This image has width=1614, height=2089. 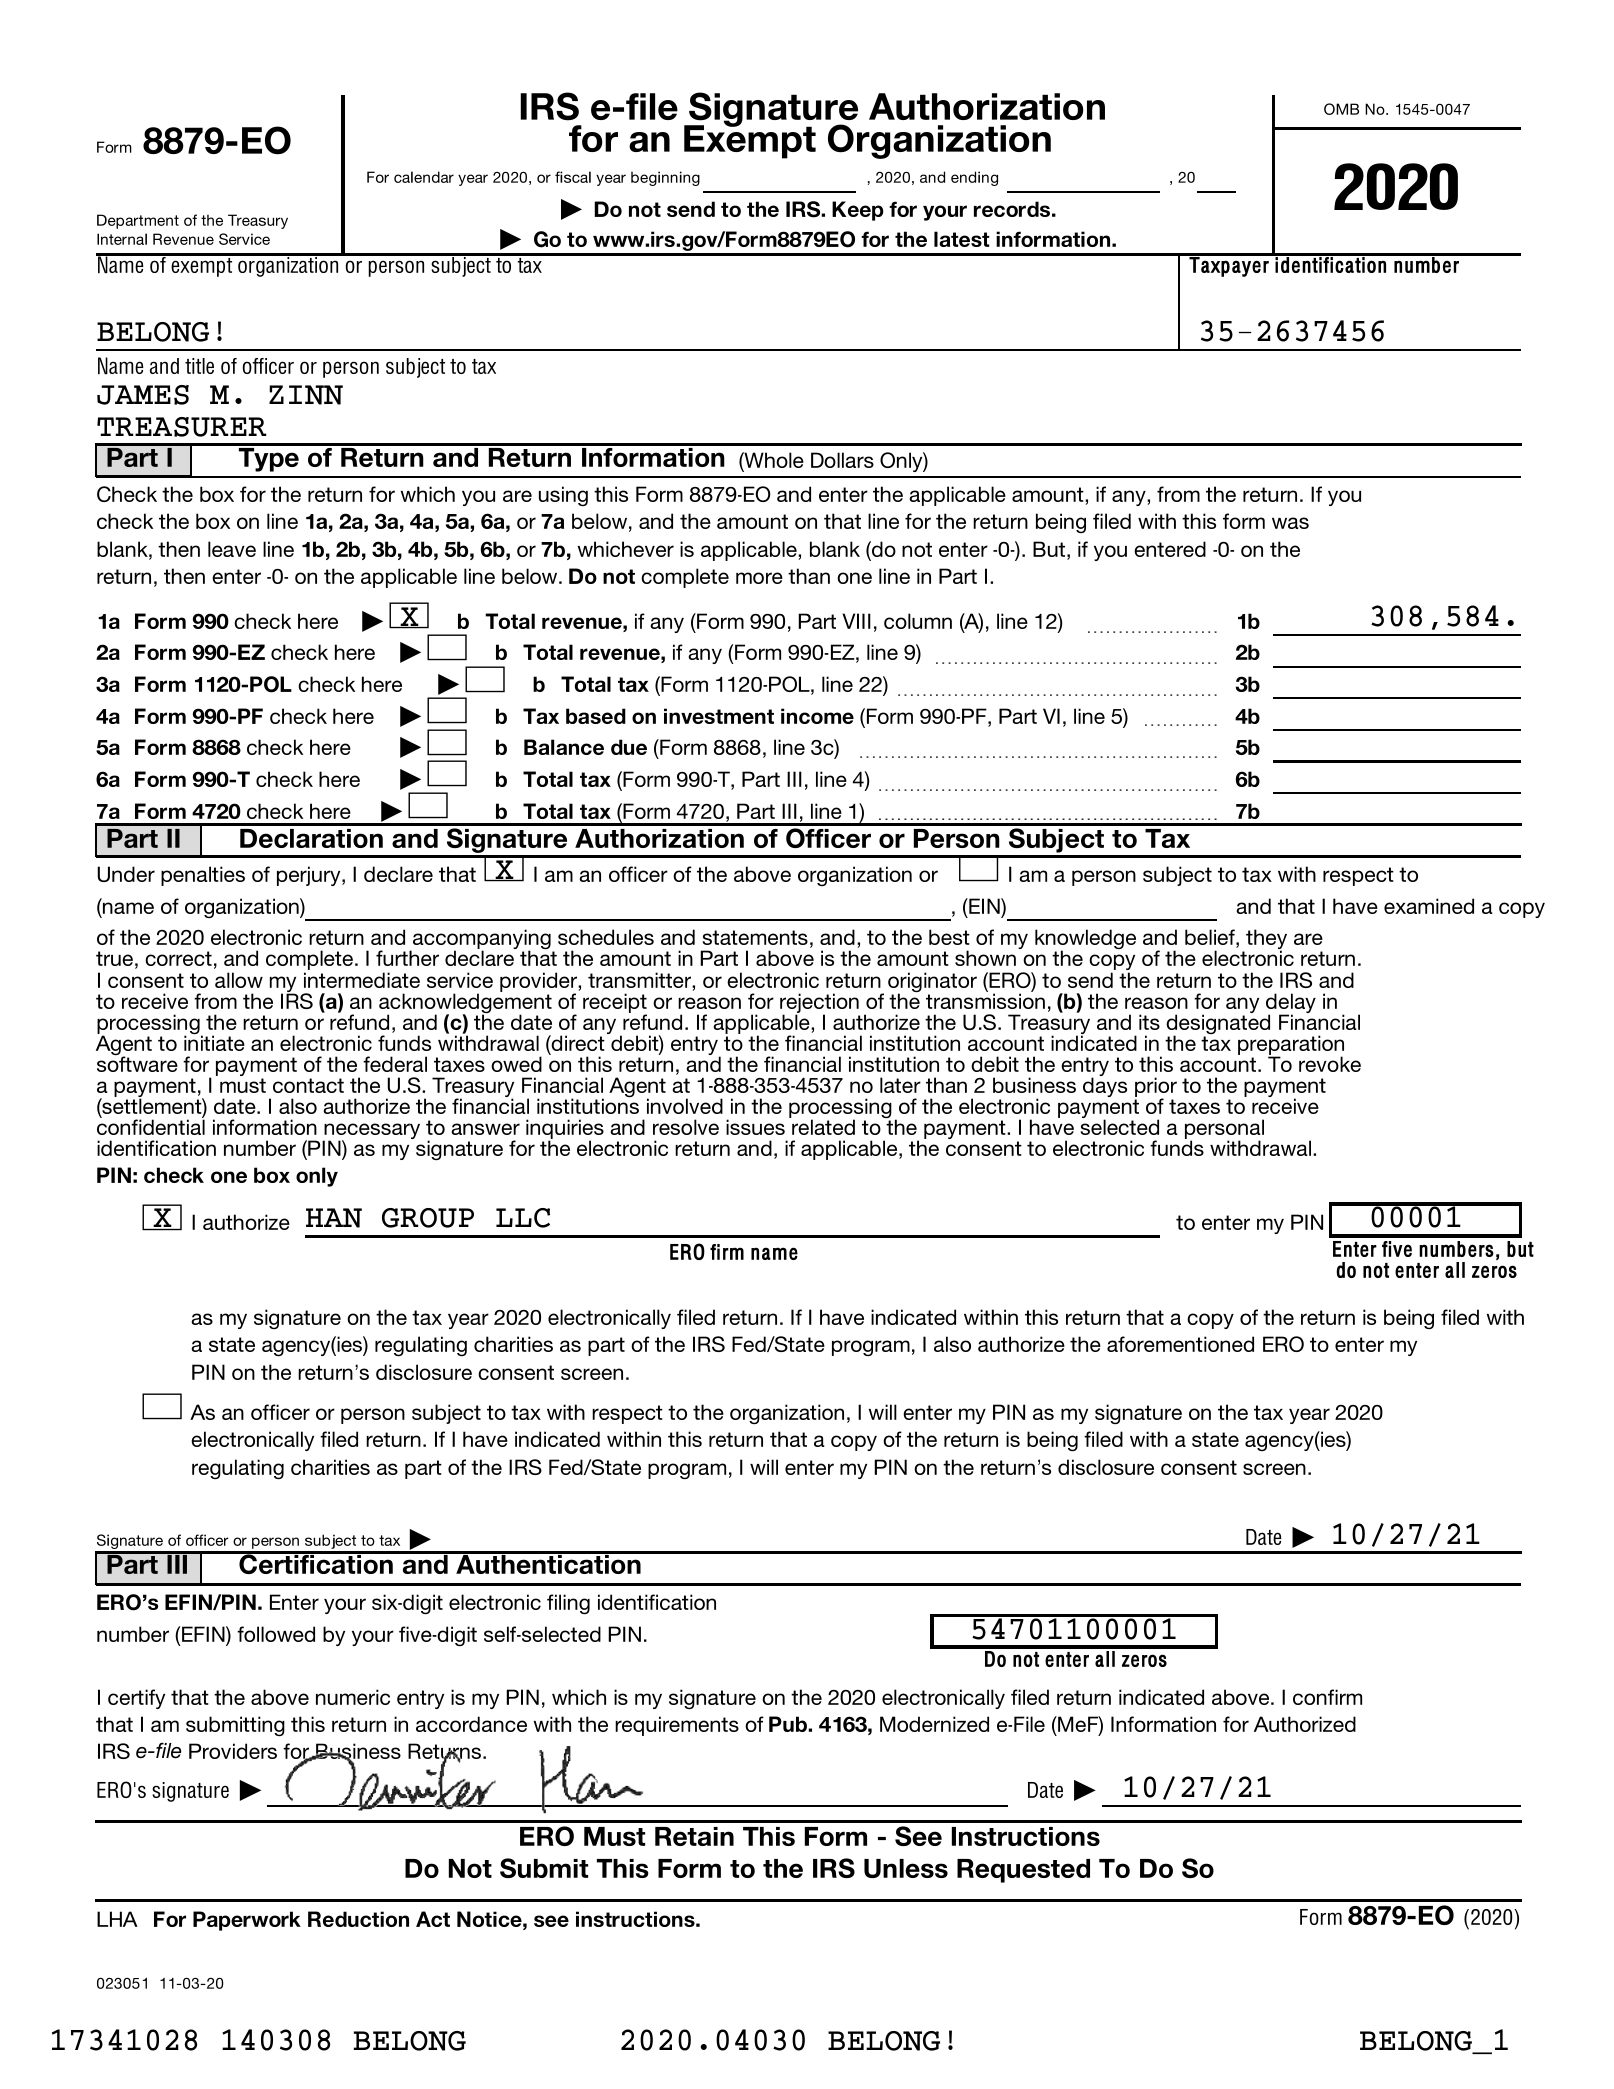 What do you see at coordinates (858, 211) in the image?
I see `Keep` at bounding box center [858, 211].
